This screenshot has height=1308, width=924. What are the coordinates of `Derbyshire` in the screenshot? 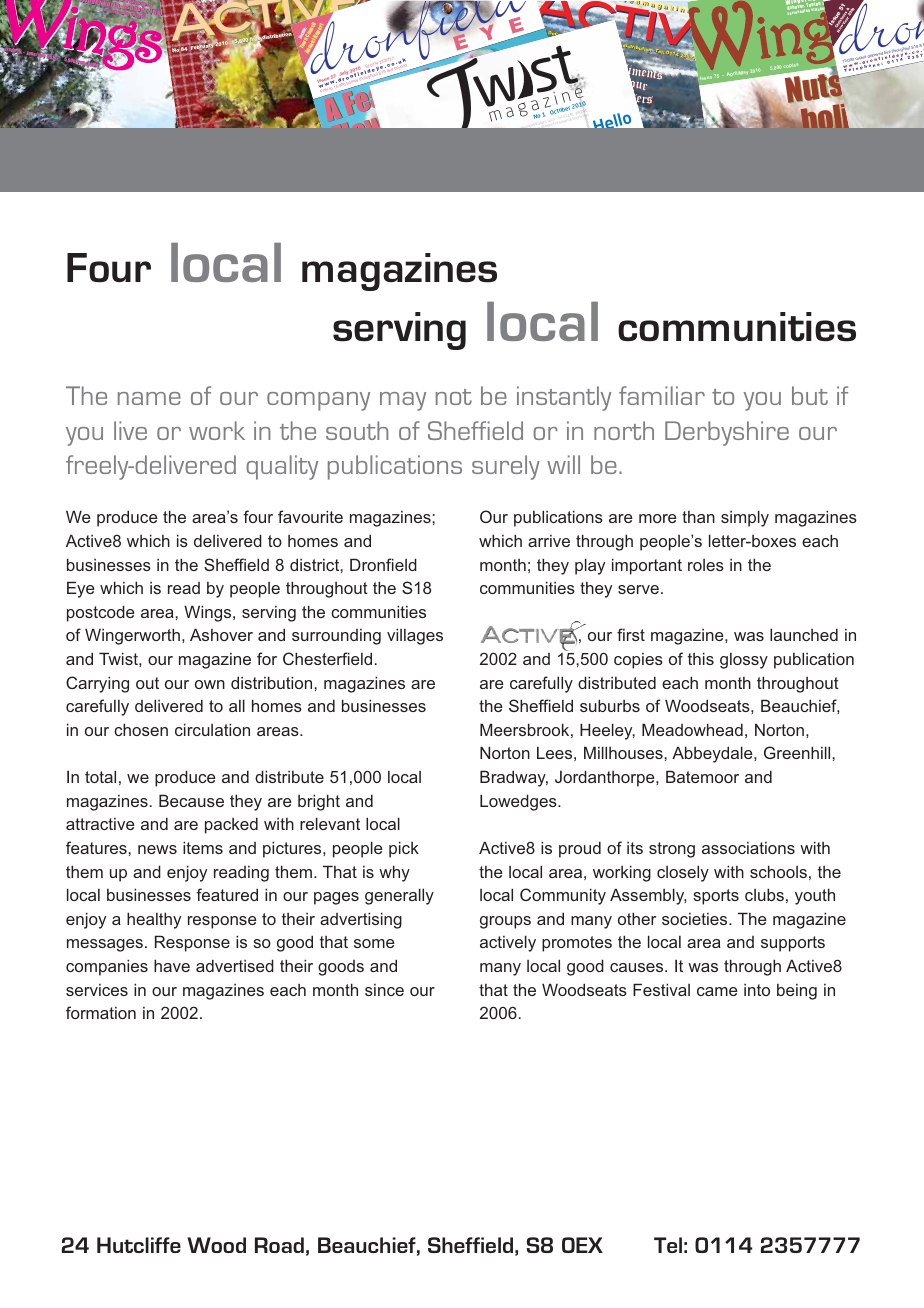 It's located at (727, 433).
